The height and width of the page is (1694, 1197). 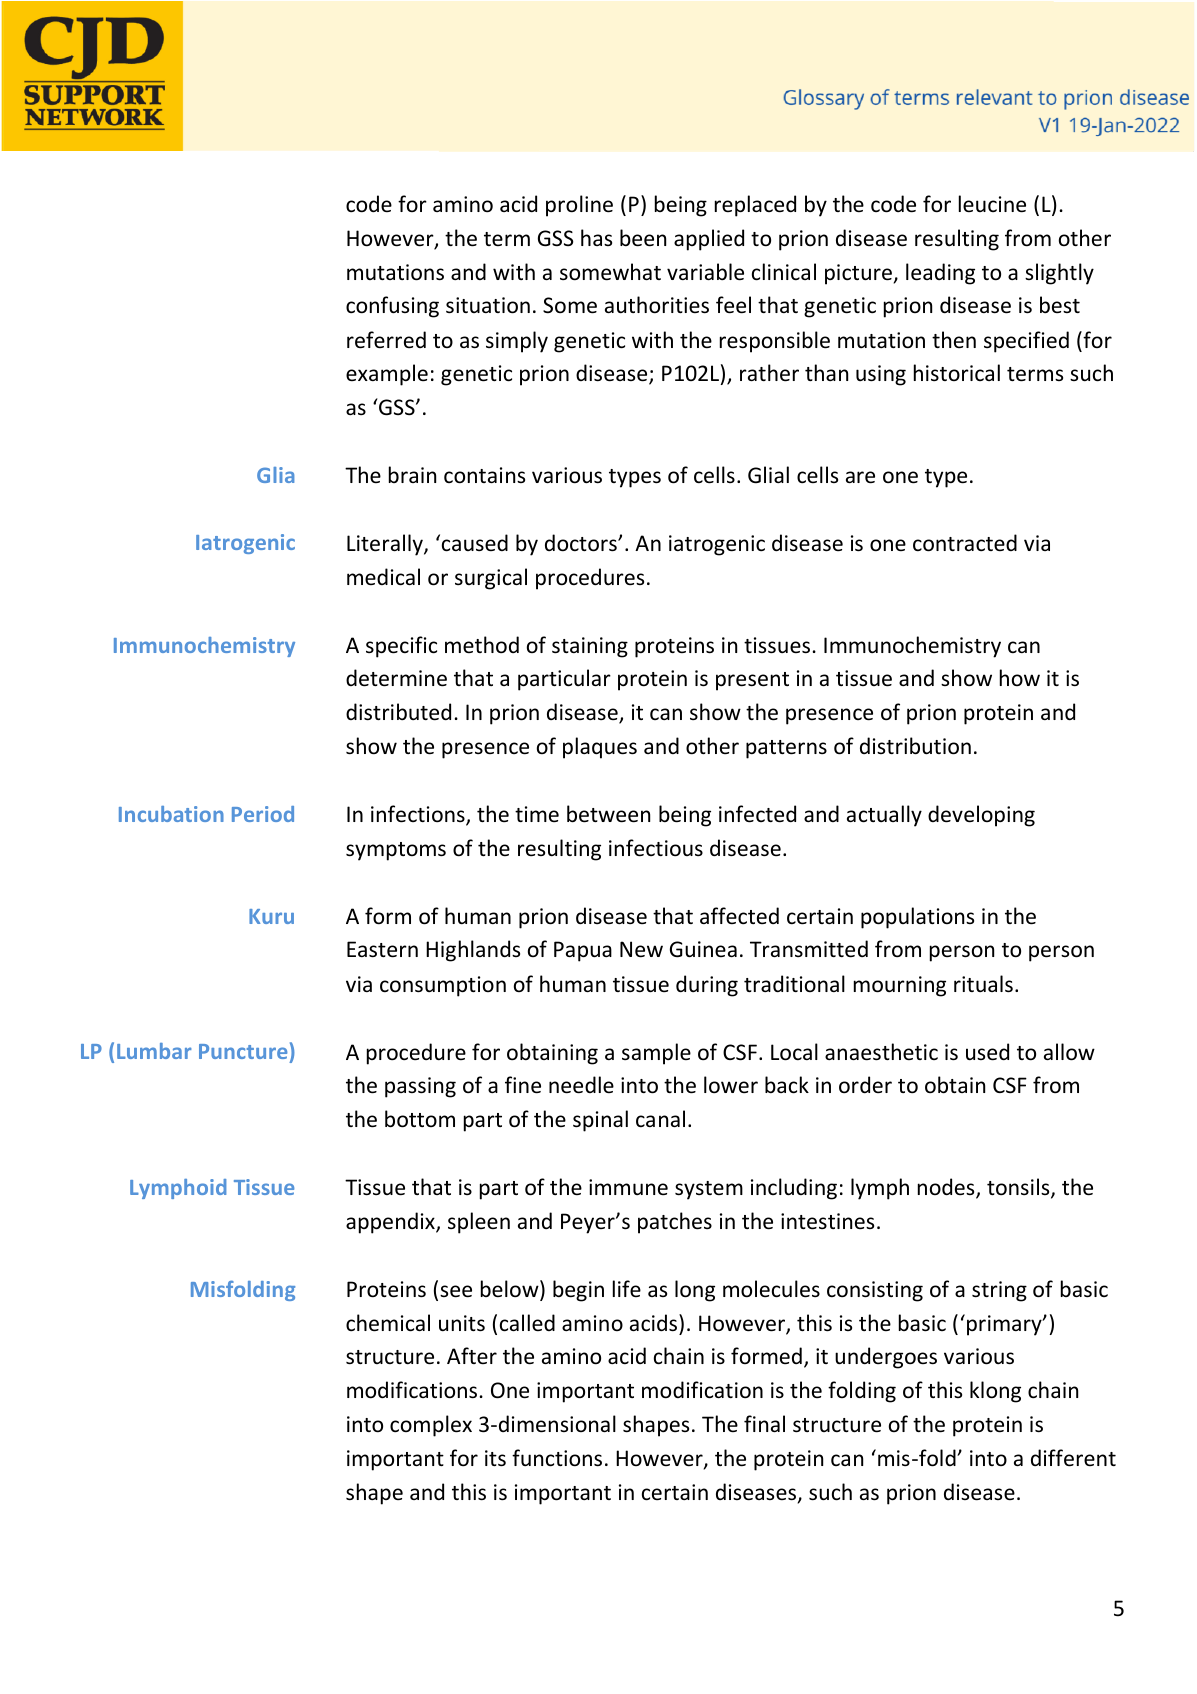 I want to click on distributed, so click(x=398, y=712).
